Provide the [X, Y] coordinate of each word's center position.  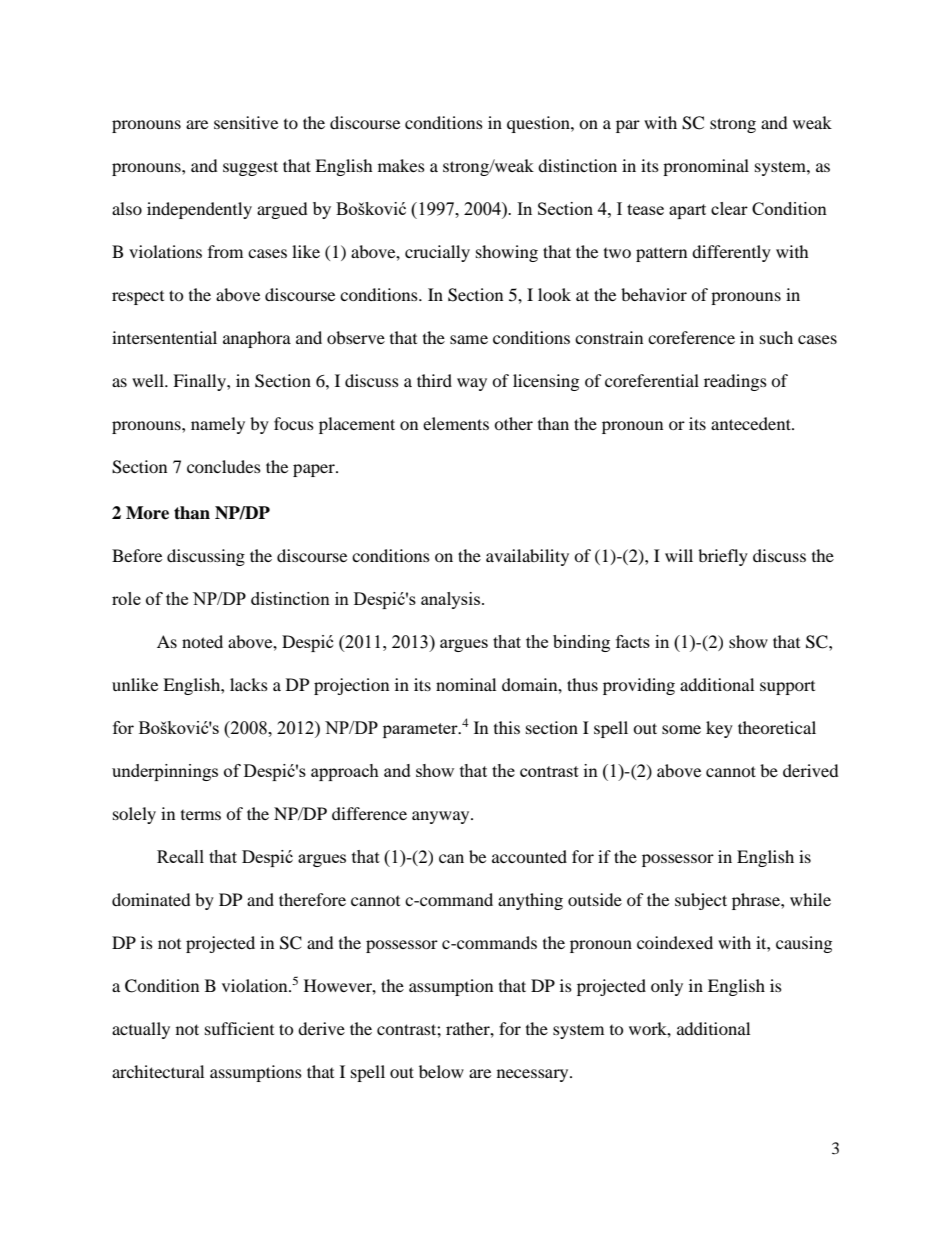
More [147, 513]
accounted [529, 856]
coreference [691, 337]
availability [527, 557]
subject [701, 901]
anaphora [257, 339]
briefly [723, 557]
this [507, 727]
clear [729, 208]
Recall [180, 856]
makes [401, 165]
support [787, 688]
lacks [249, 684]
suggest [250, 168]
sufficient [239, 1028]
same [469, 339]
